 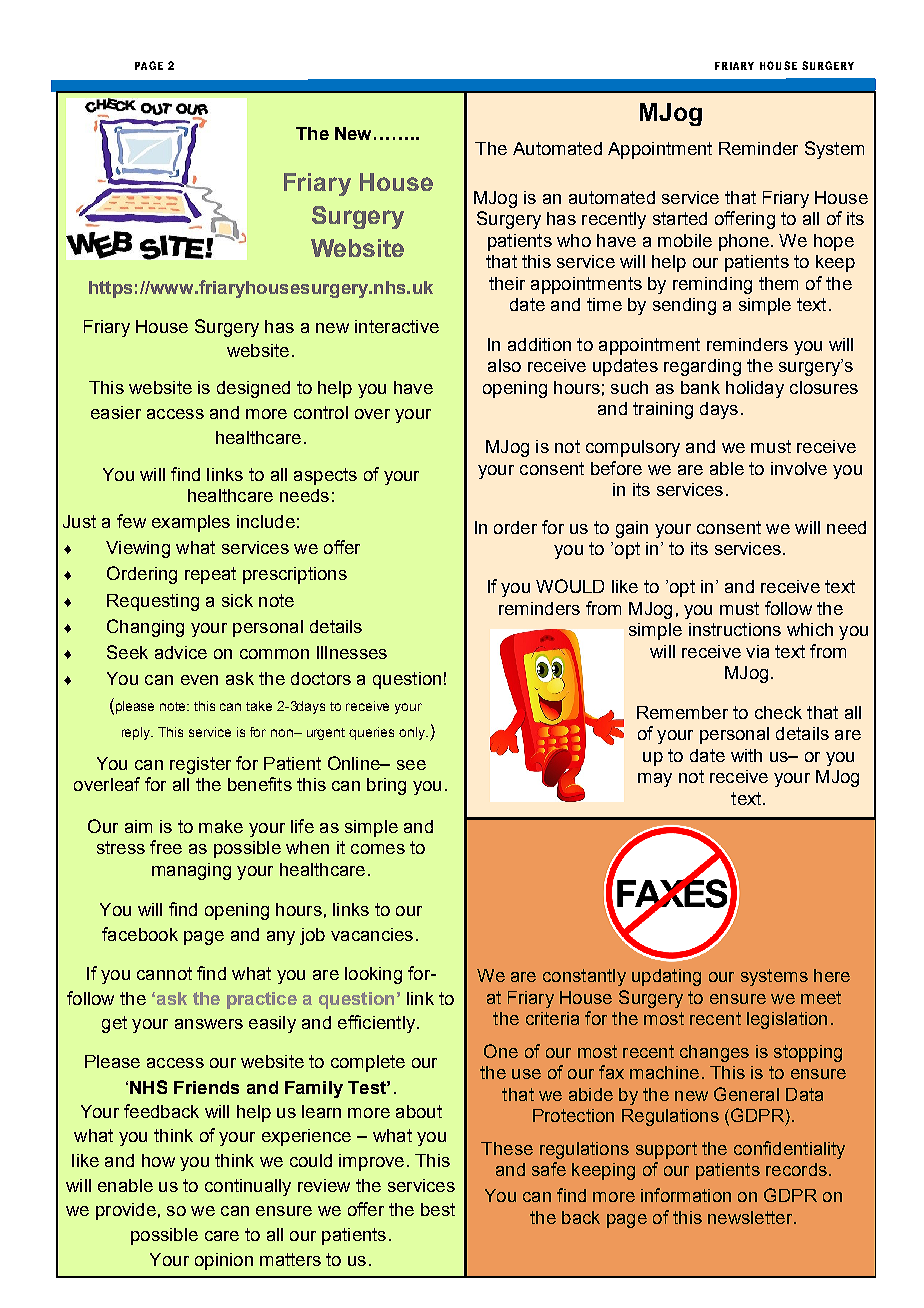 What do you see at coordinates (666, 977) in the screenshot?
I see `updating` at bounding box center [666, 977].
